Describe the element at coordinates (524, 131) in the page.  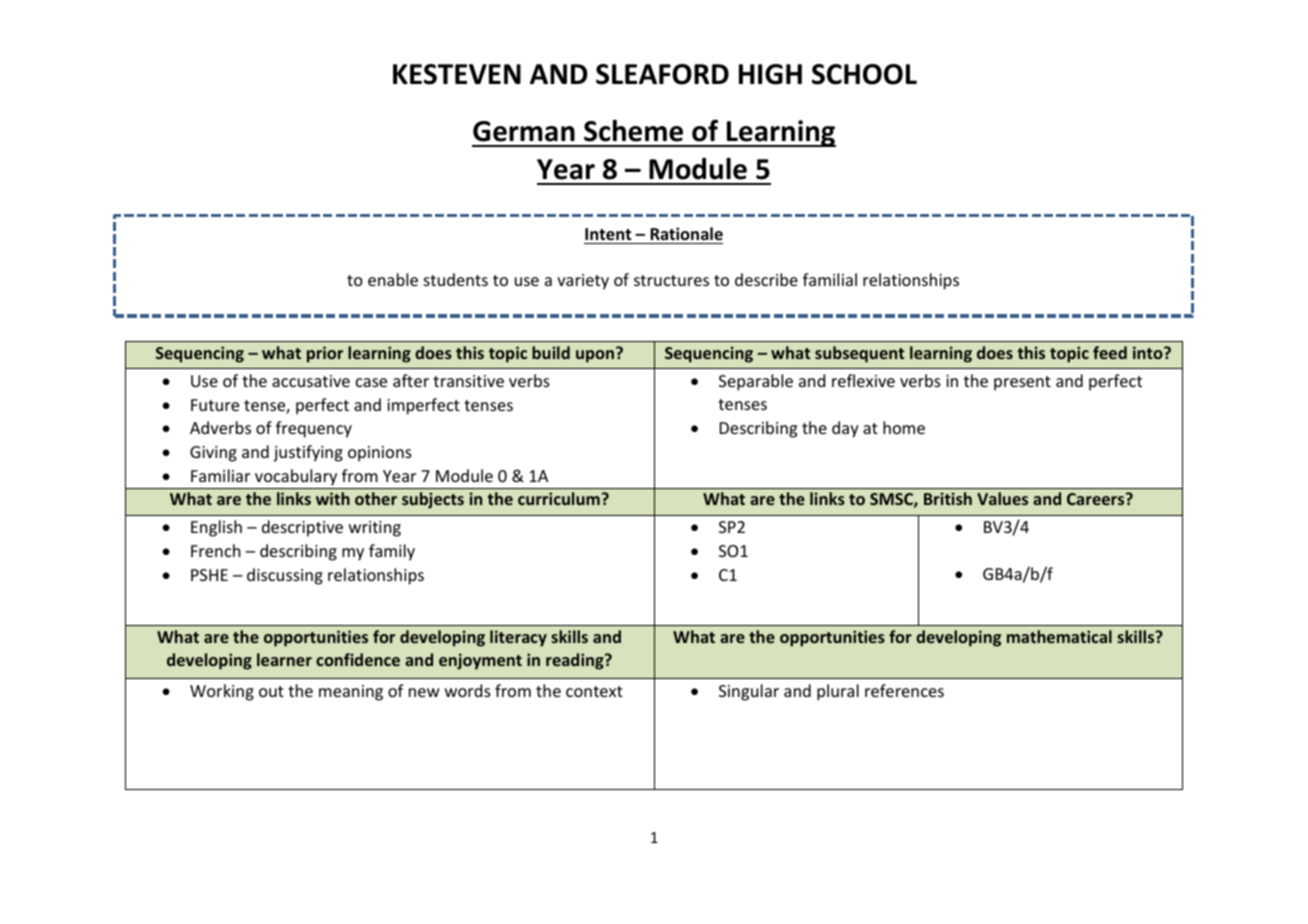
I see `German` at that location.
